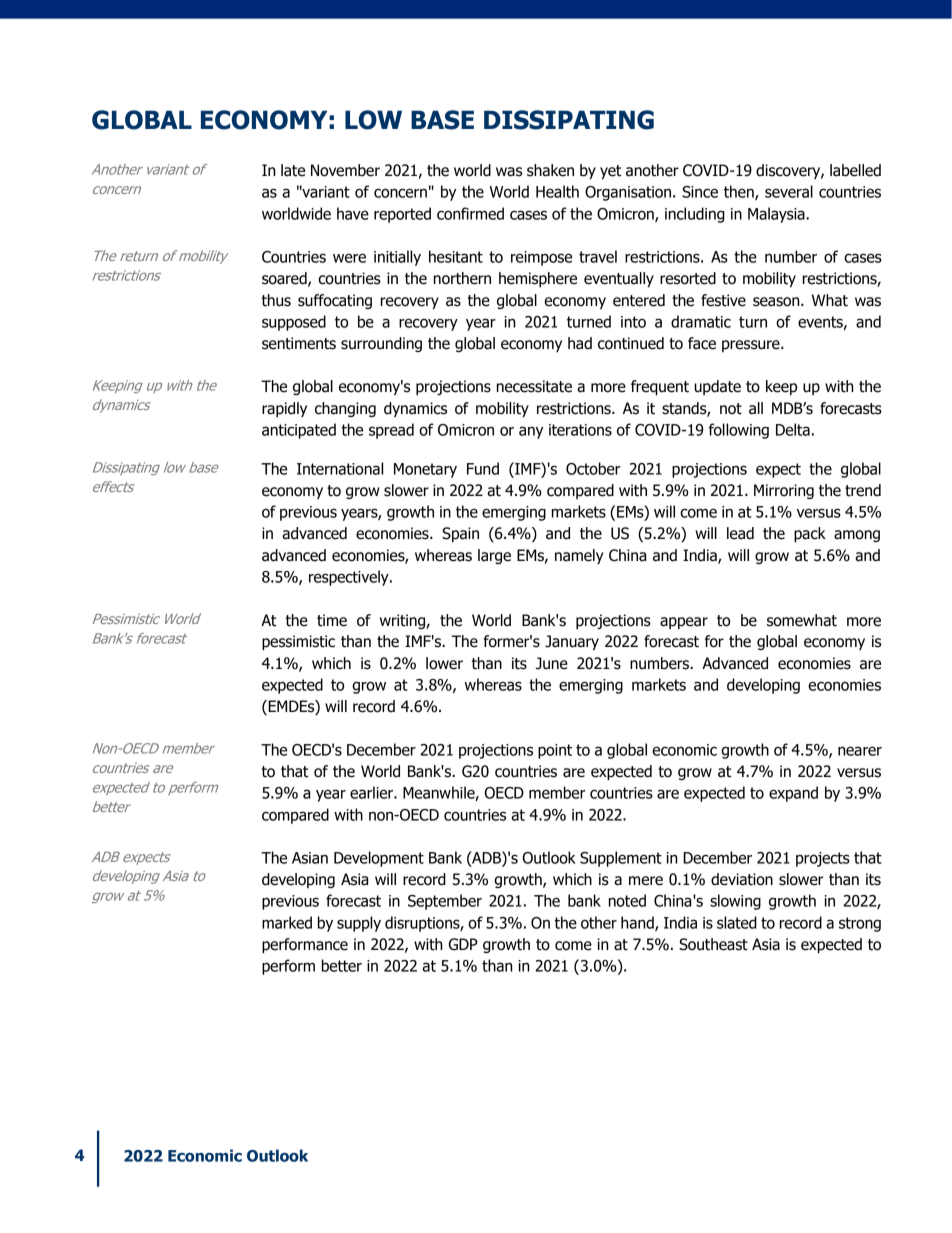 Image resolution: width=952 pixels, height=1233 pixels. I want to click on Health, so click(557, 191).
